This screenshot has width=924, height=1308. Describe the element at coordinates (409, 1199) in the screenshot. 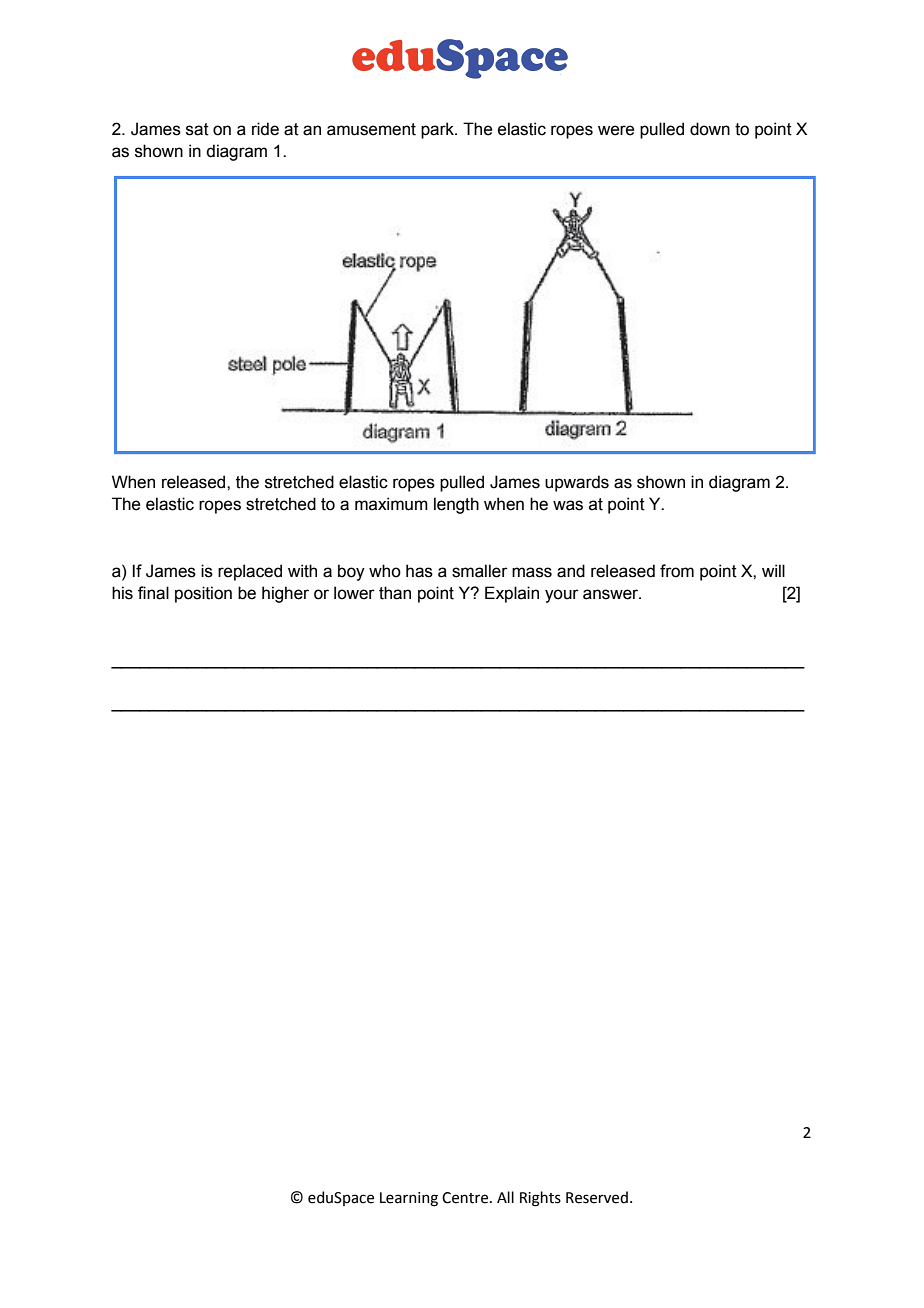

I see `Learning` at that location.
